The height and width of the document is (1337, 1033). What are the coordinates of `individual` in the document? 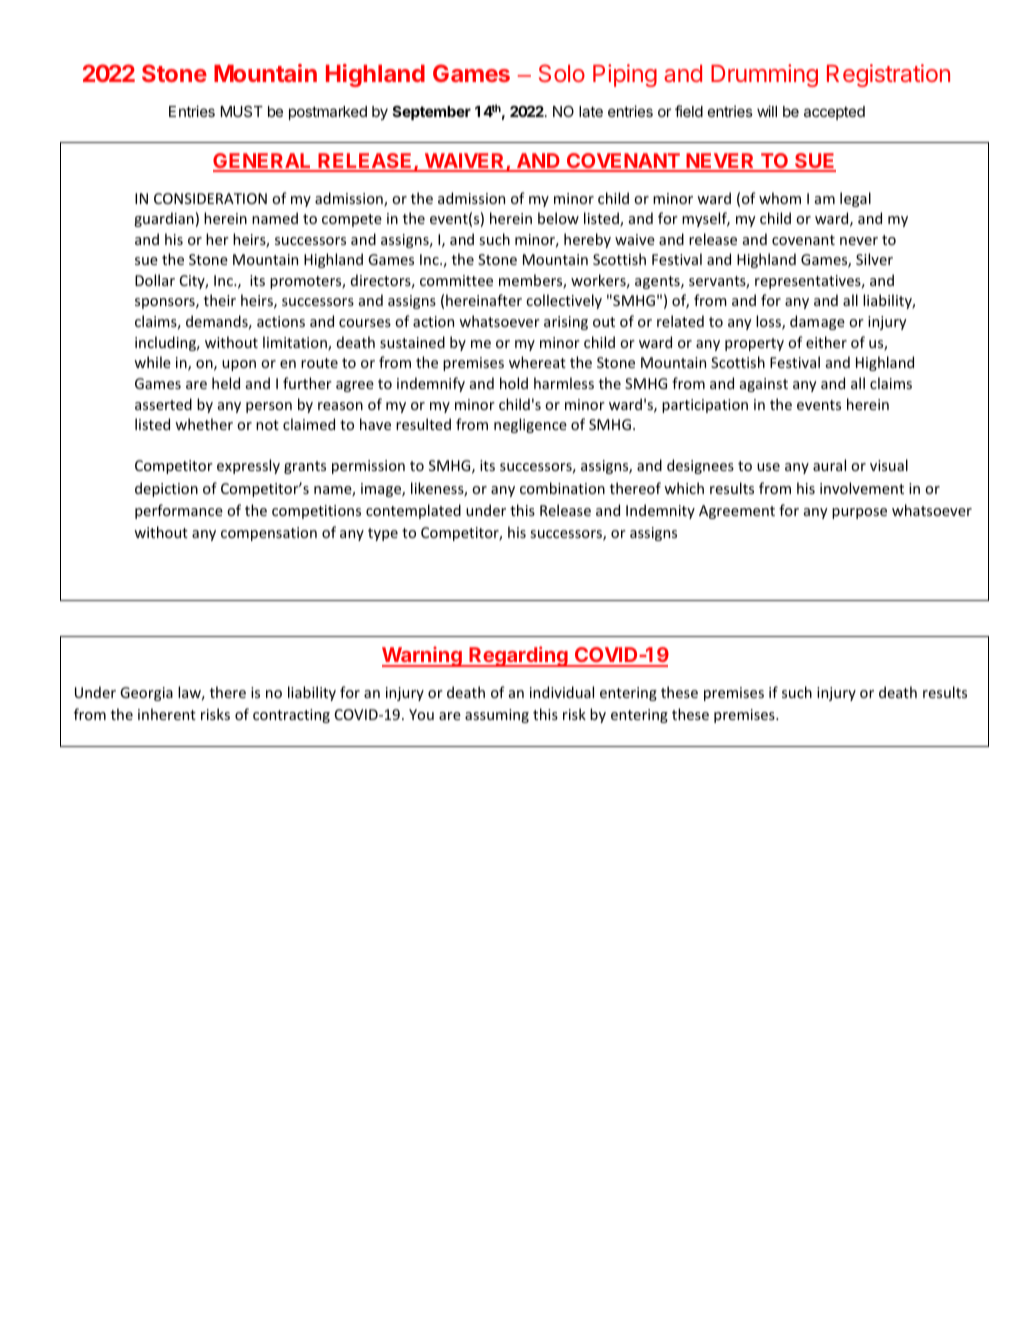 It's located at (562, 692).
